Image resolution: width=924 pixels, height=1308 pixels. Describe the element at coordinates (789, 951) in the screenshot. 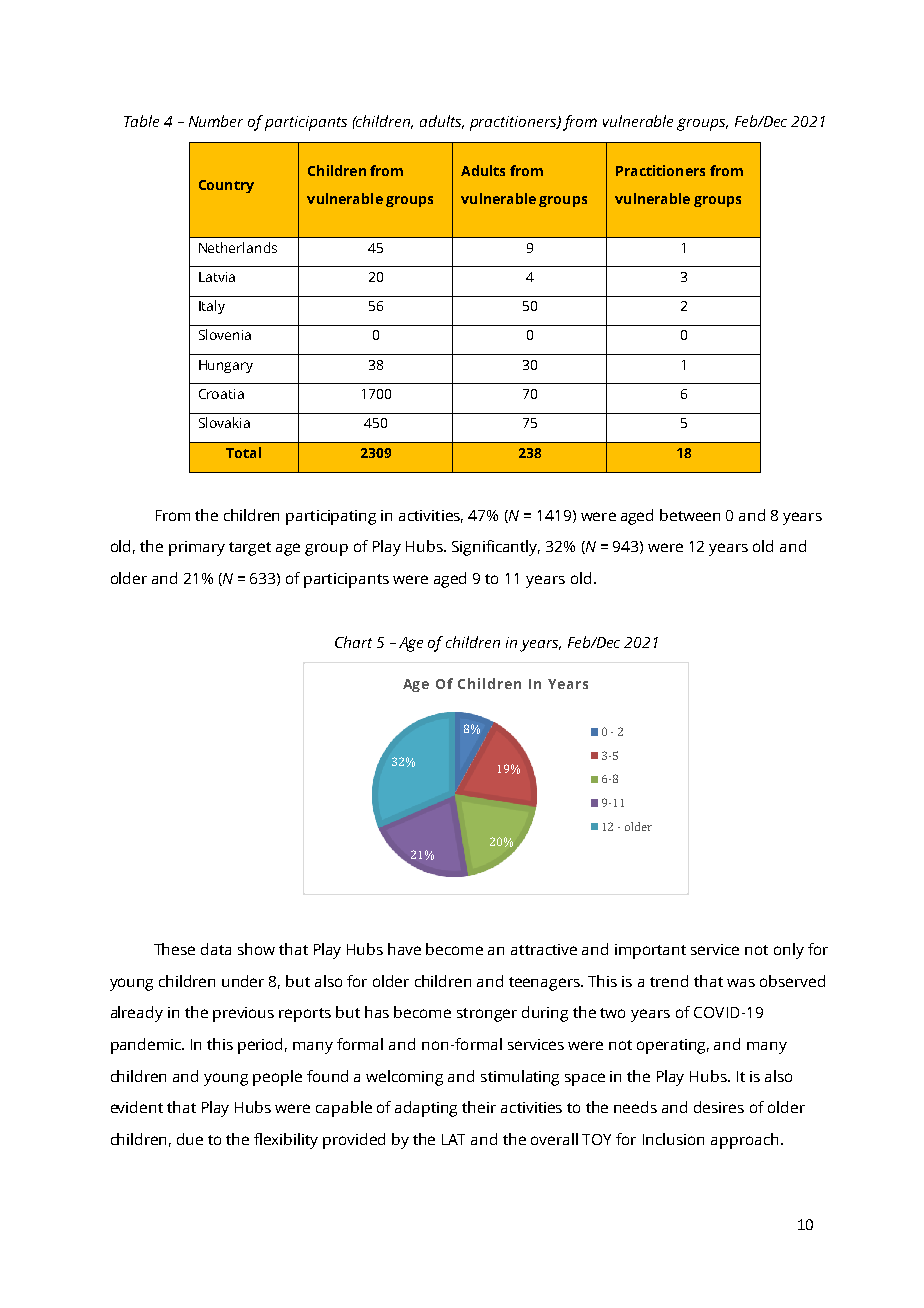

I see `only` at that location.
